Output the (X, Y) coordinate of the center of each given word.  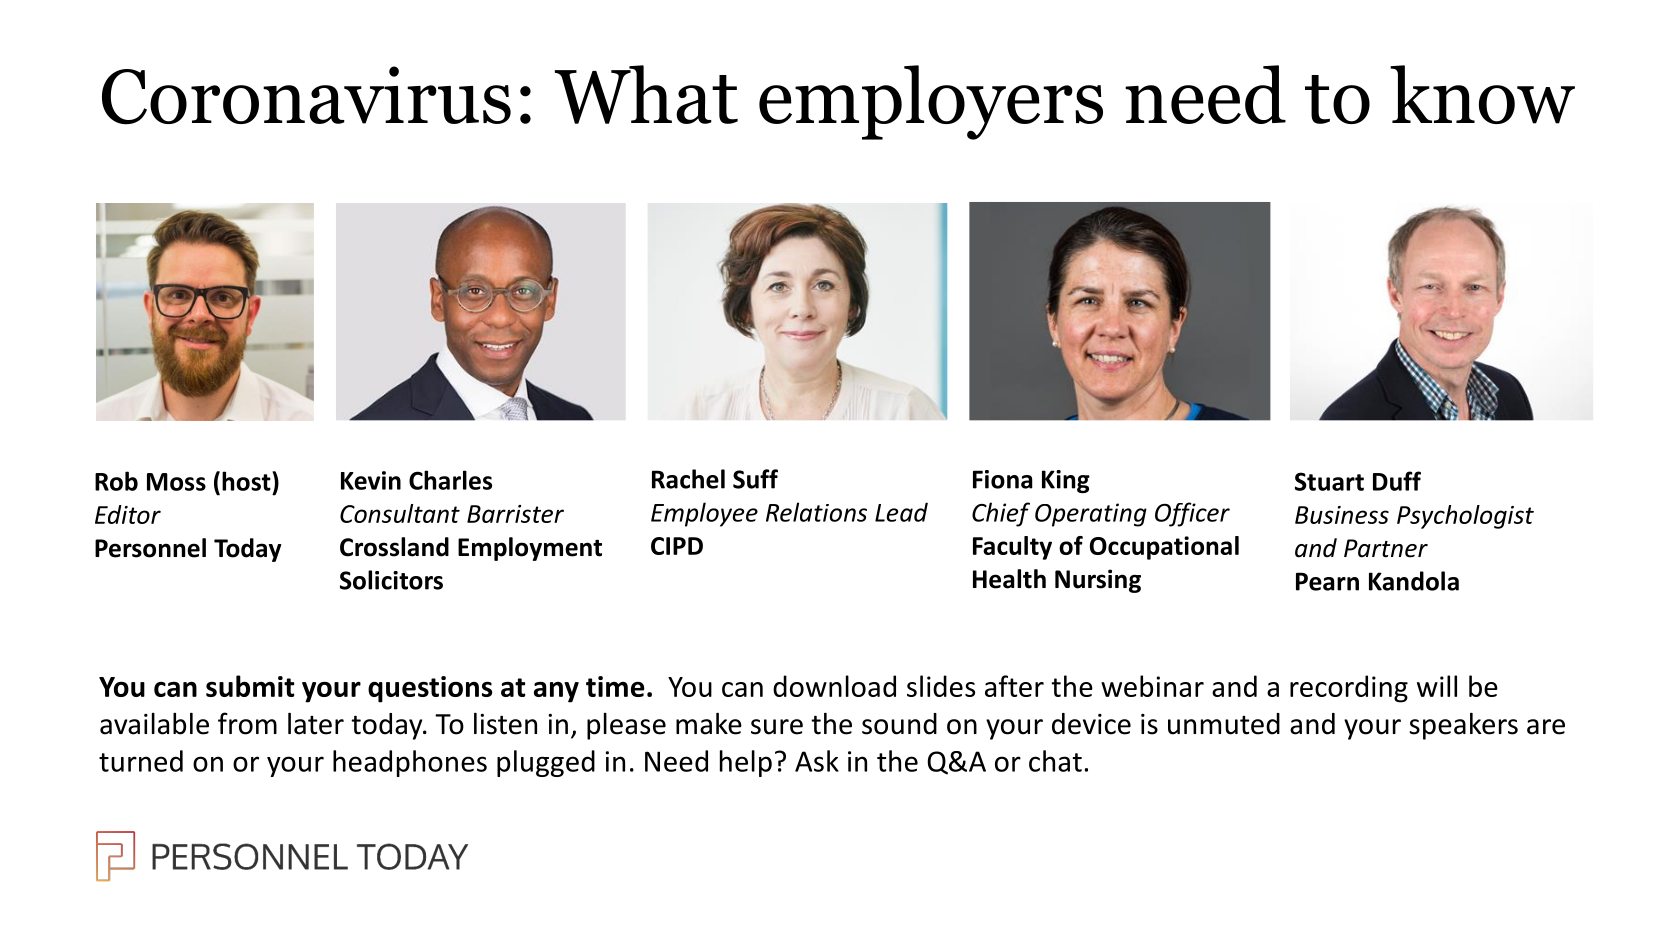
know (1482, 94)
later (316, 724)
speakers (1463, 726)
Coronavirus (306, 95)
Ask (817, 761)
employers (931, 102)
